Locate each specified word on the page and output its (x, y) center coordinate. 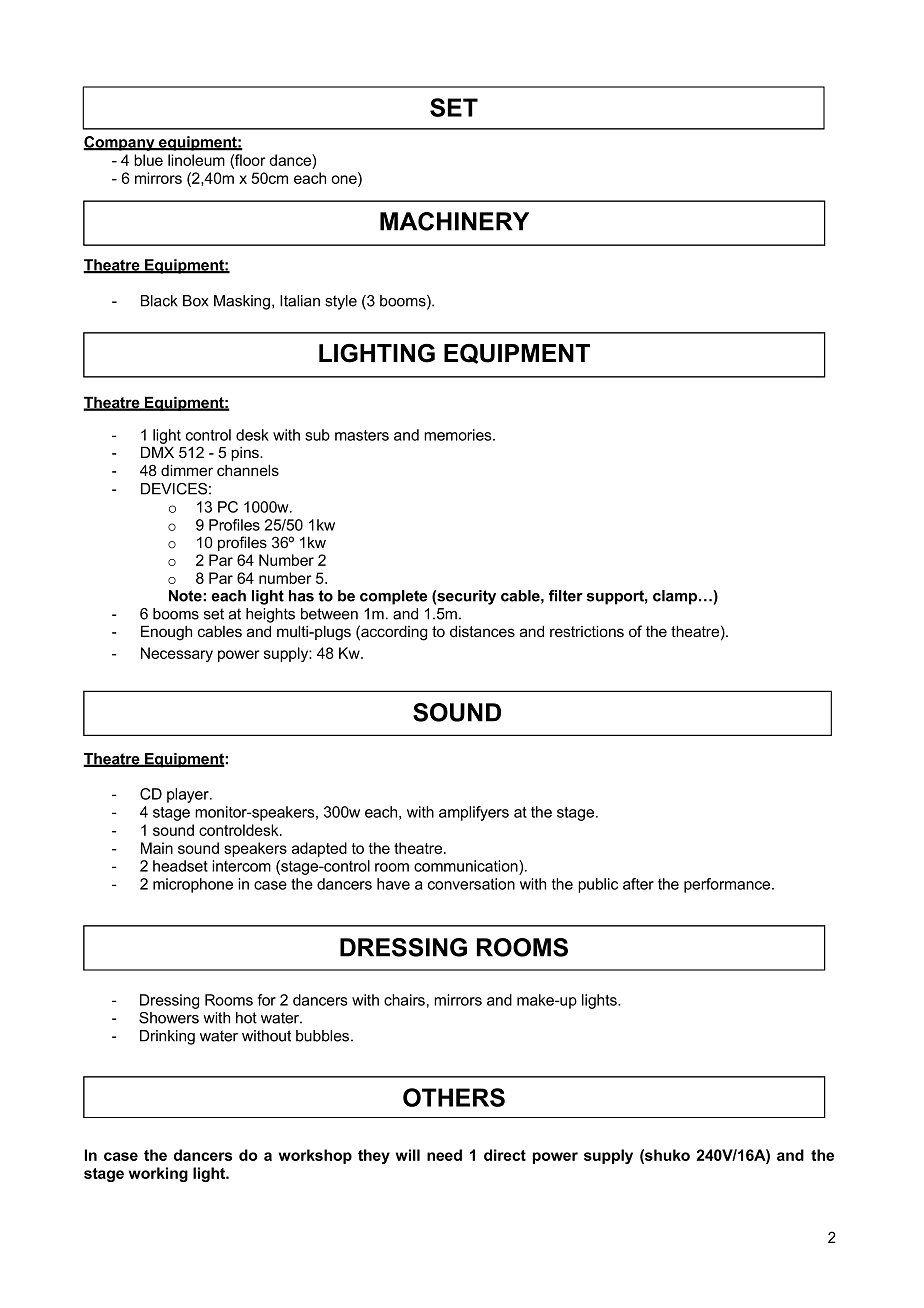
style (341, 302)
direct (505, 1155)
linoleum (196, 160)
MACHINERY (454, 221)
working (158, 1174)
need (444, 1155)
